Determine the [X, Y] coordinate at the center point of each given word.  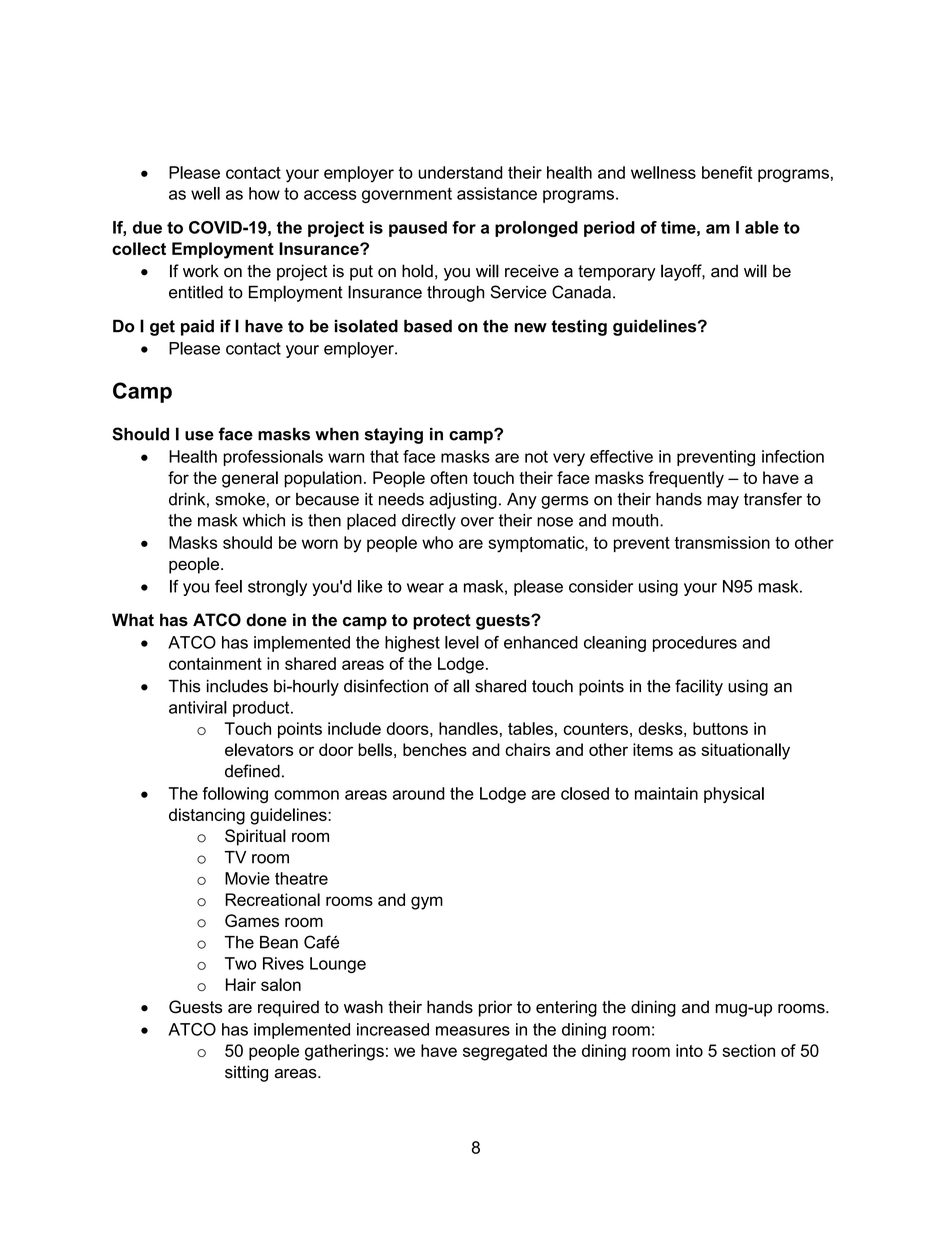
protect [442, 622]
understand [460, 172]
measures [473, 1031]
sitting [246, 1073]
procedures [695, 644]
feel [228, 586]
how [264, 193]
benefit [727, 172]
